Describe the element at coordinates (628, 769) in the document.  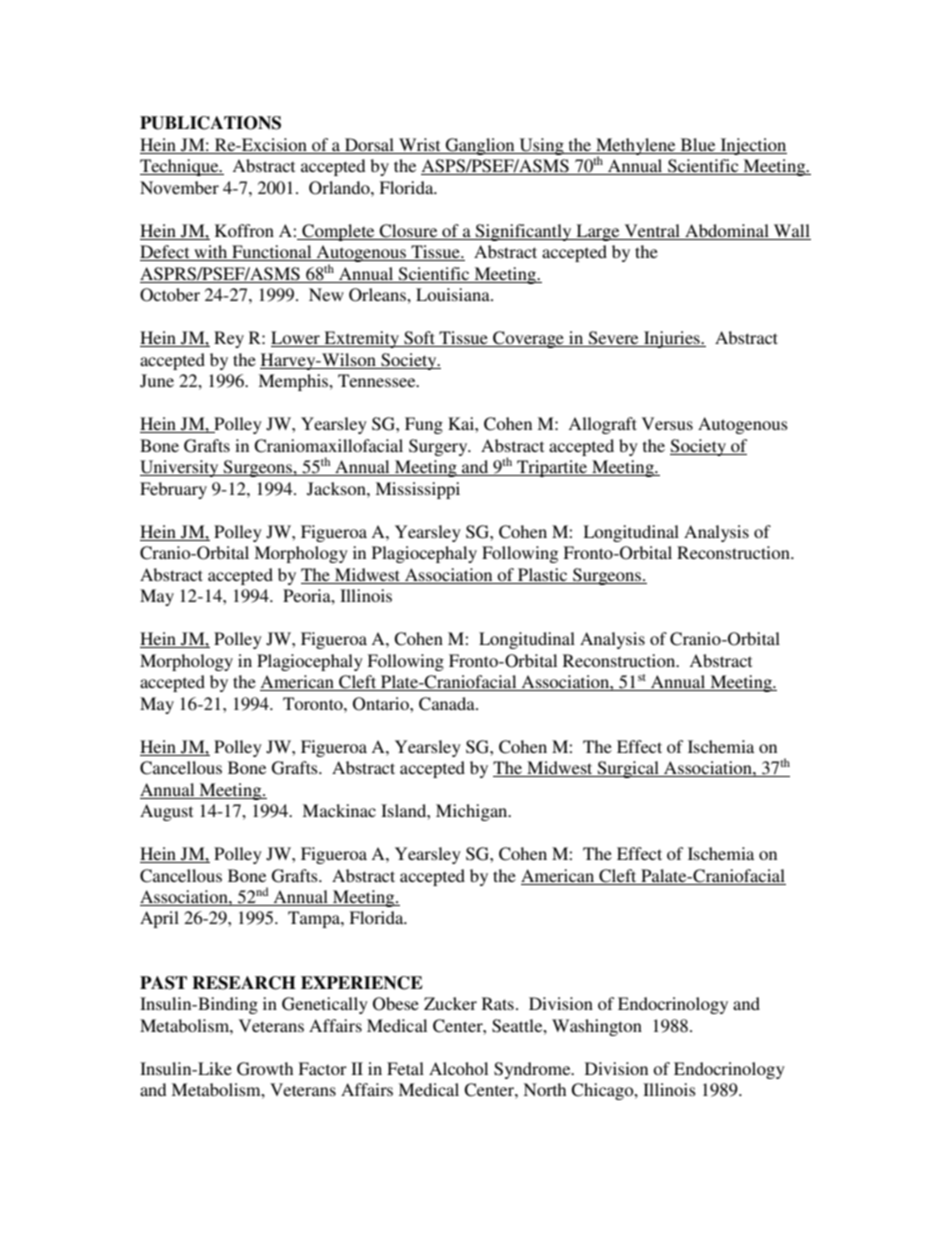
I see `Surgical` at that location.
